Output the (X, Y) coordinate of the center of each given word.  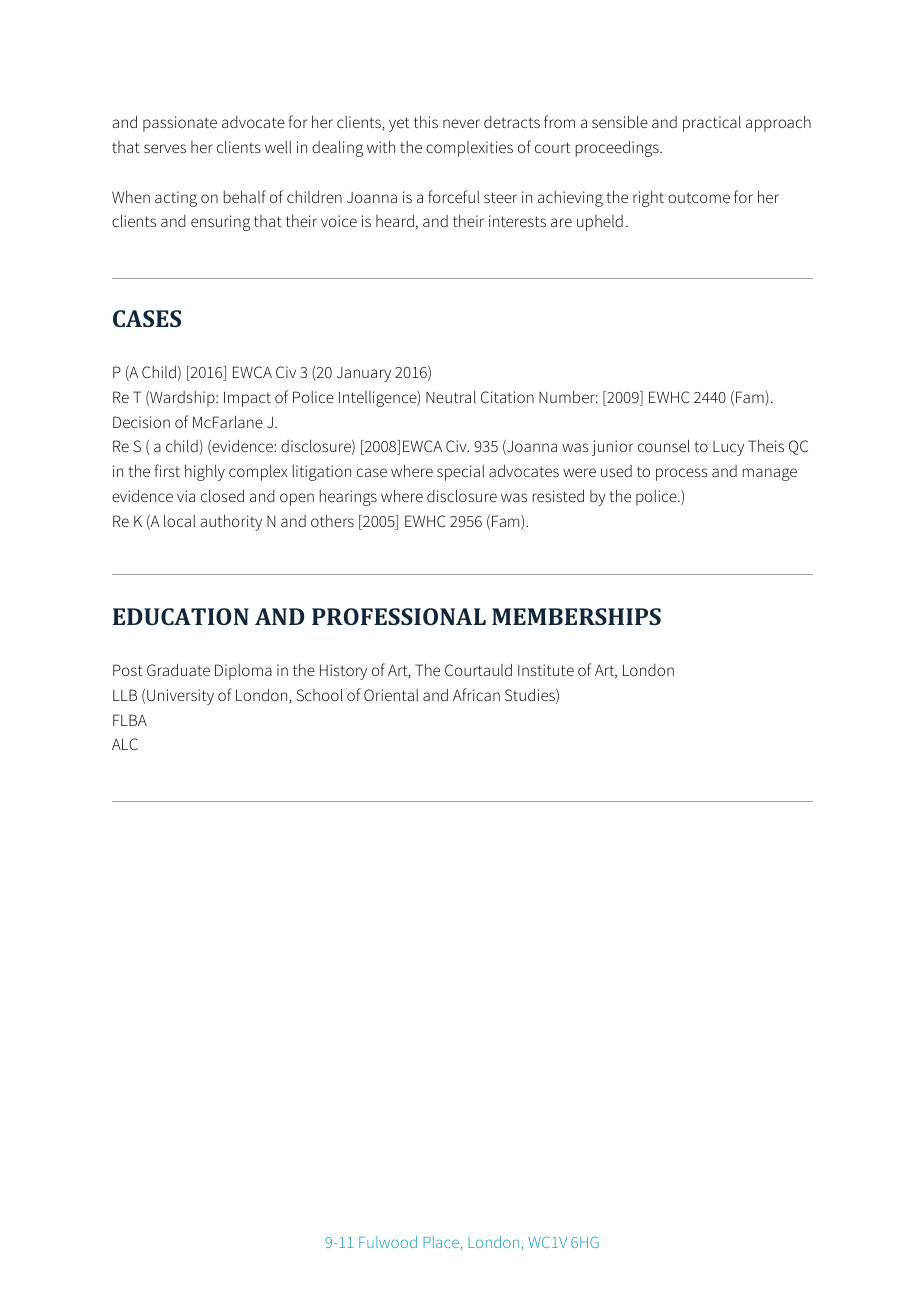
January (364, 374)
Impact (247, 399)
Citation (507, 397)
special (460, 473)
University (180, 697)
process (682, 474)
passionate (180, 124)
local (179, 520)
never (461, 123)
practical (712, 123)
